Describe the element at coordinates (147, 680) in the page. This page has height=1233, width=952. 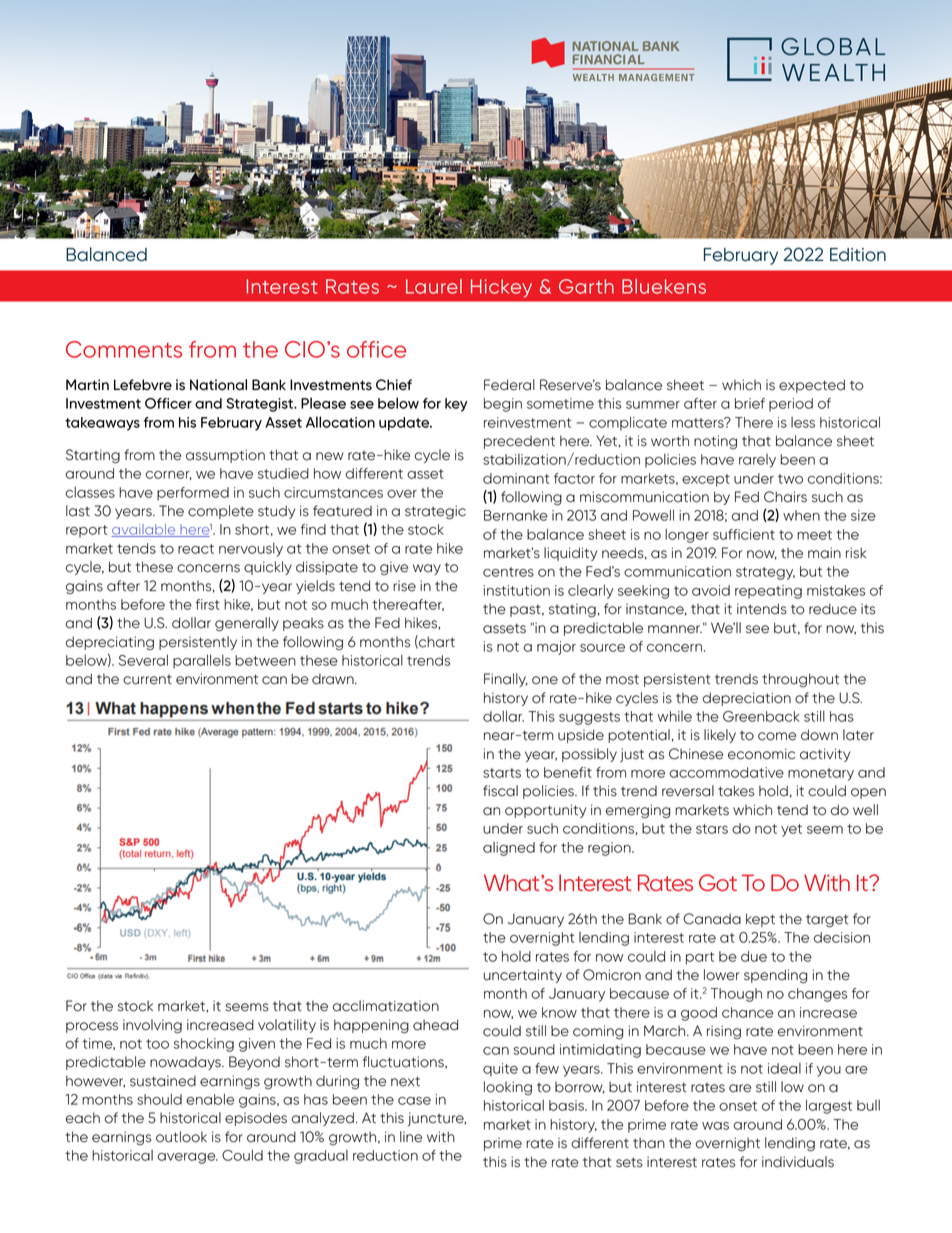
I see `current` at that location.
